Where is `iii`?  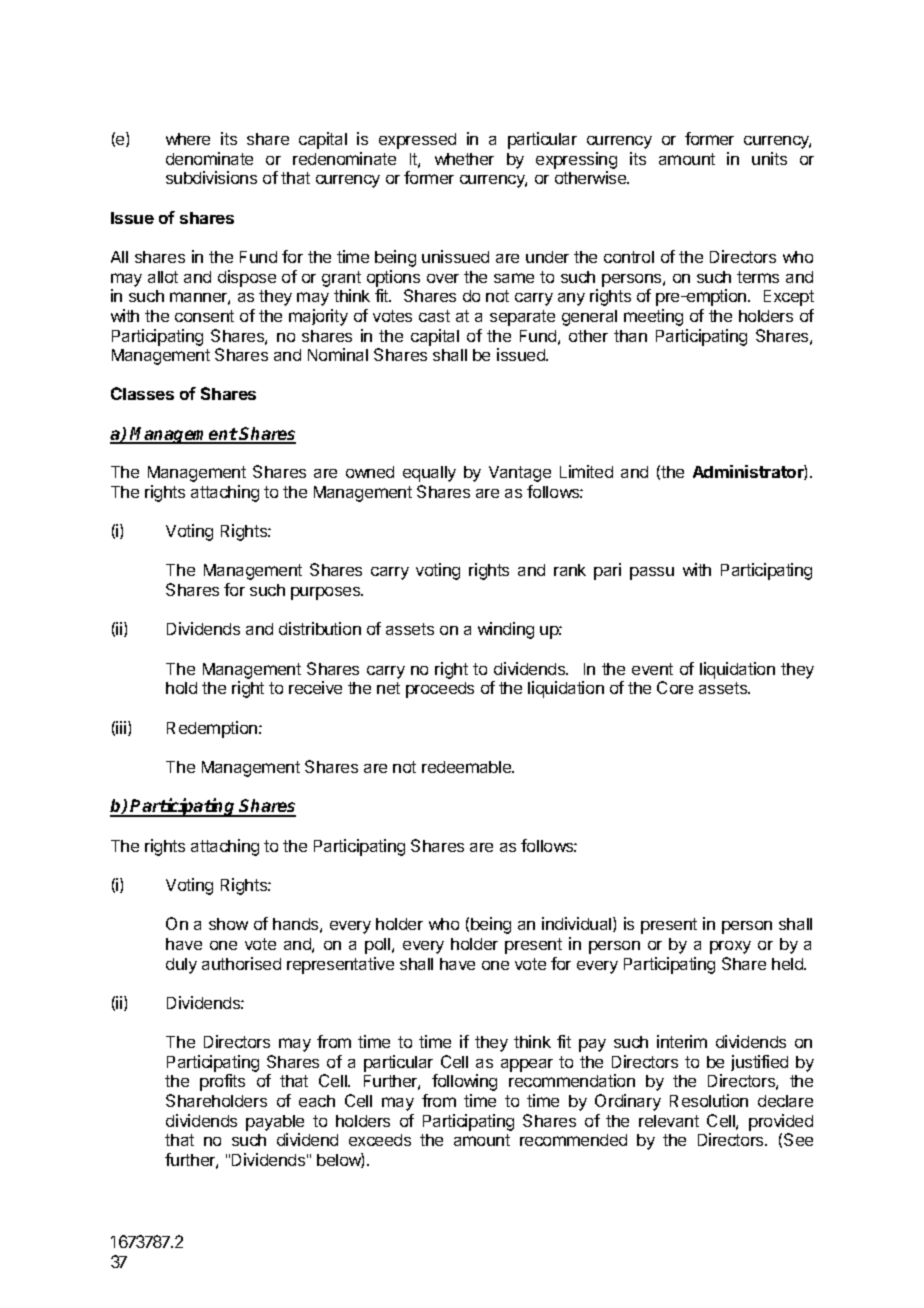
iii is located at coordinates (121, 727).
